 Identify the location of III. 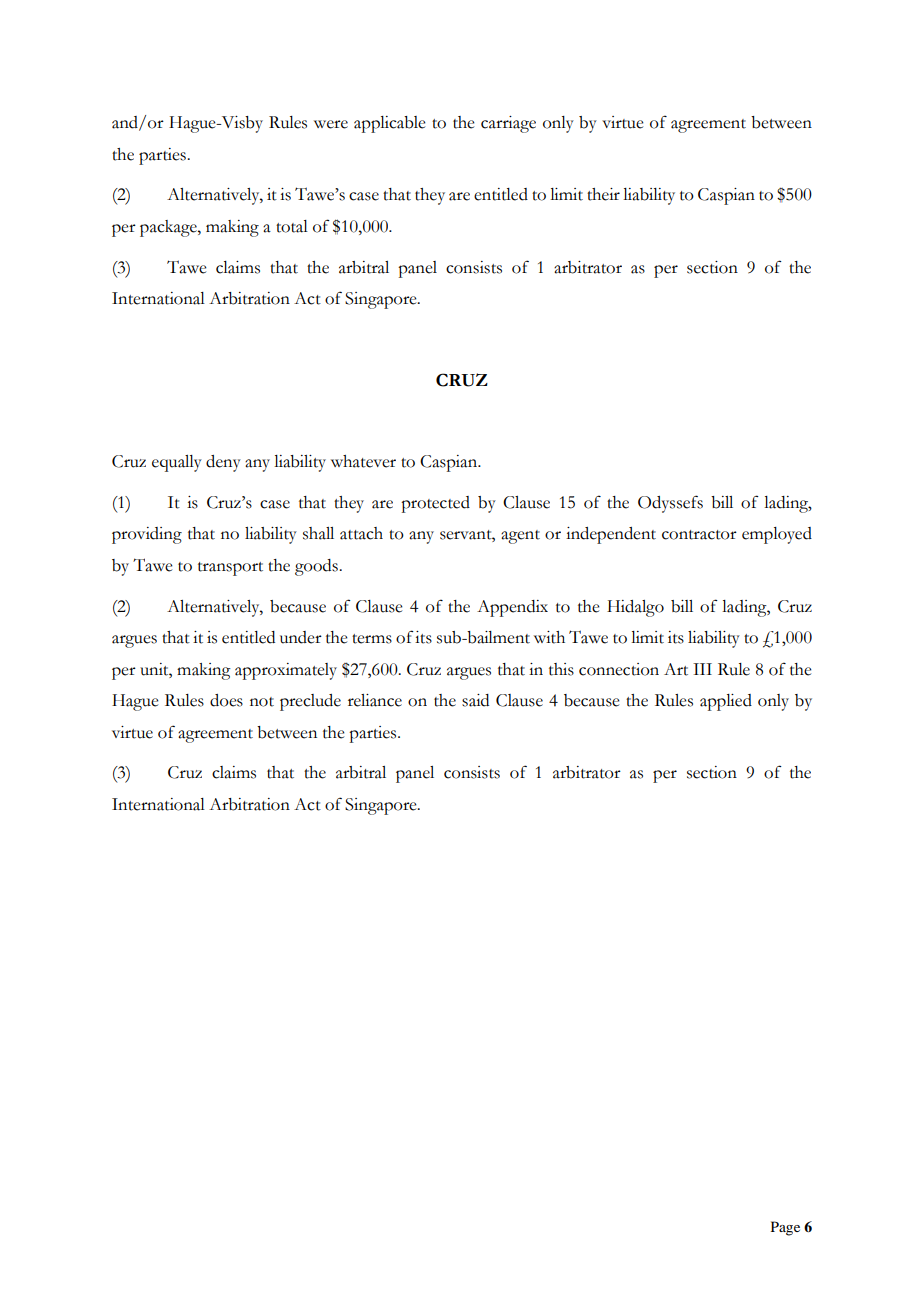
(702, 669).
